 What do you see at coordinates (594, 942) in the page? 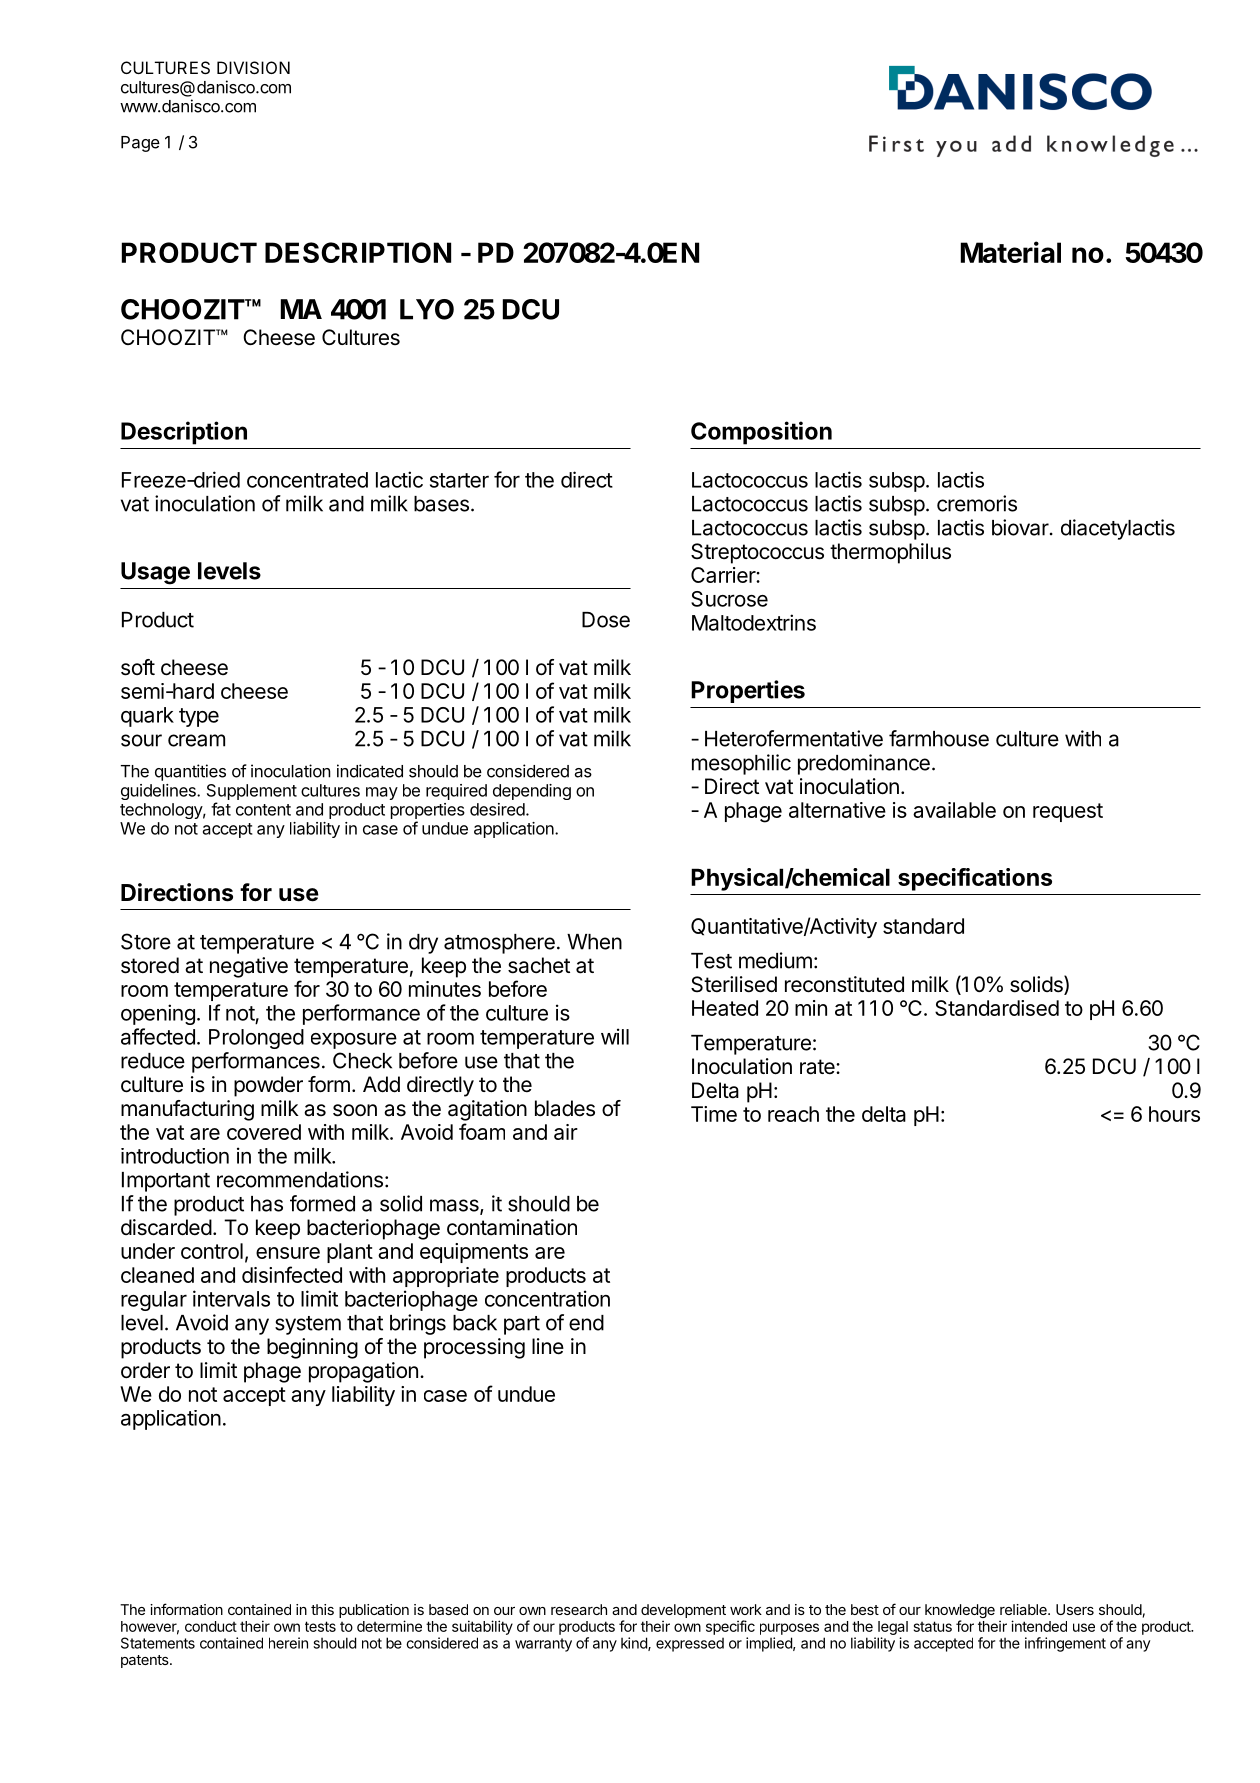
I see `When` at bounding box center [594, 942].
